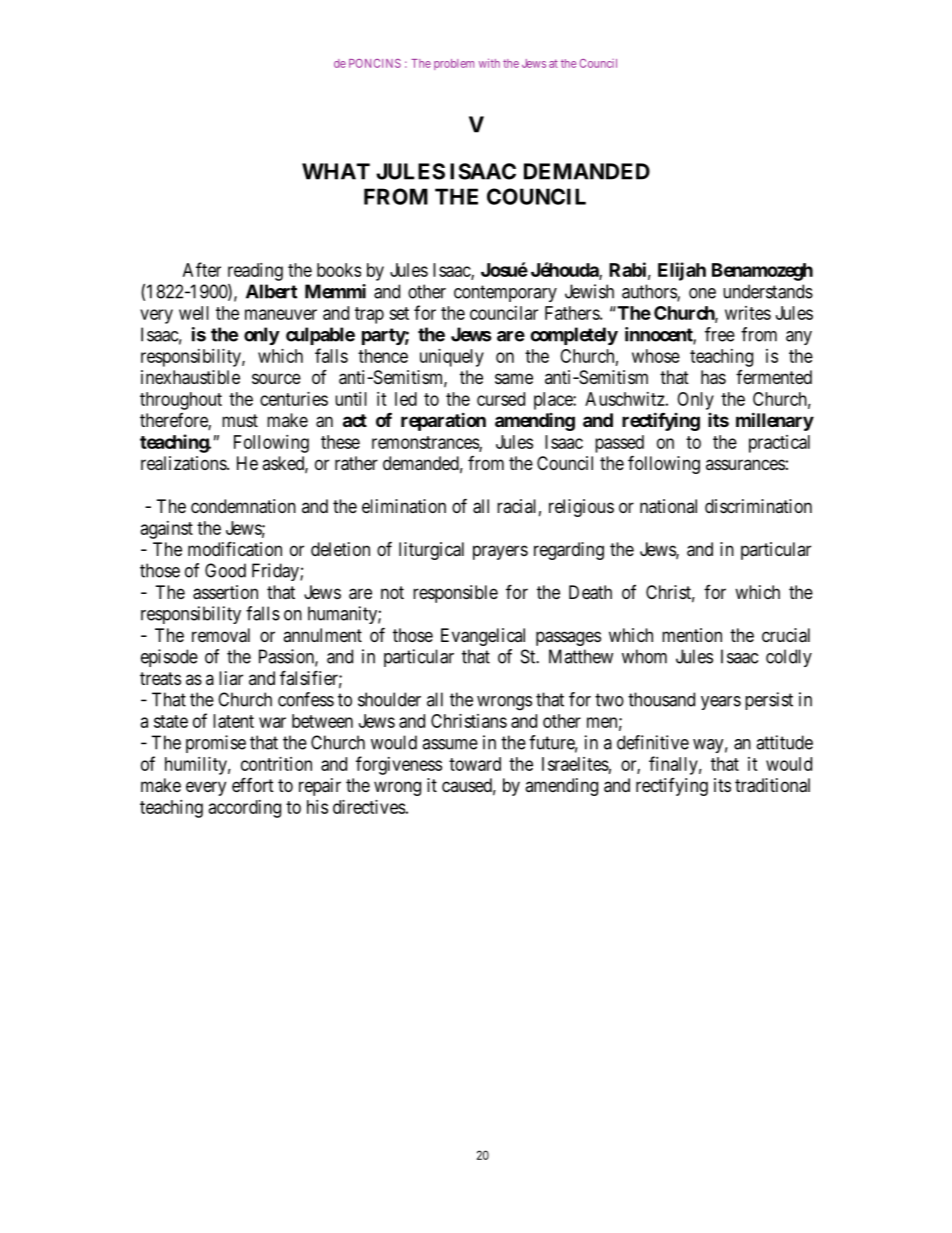 Image resolution: width=952 pixels, height=1233 pixels. What do you see at coordinates (454, 64) in the screenshot?
I see `problem` at bounding box center [454, 64].
